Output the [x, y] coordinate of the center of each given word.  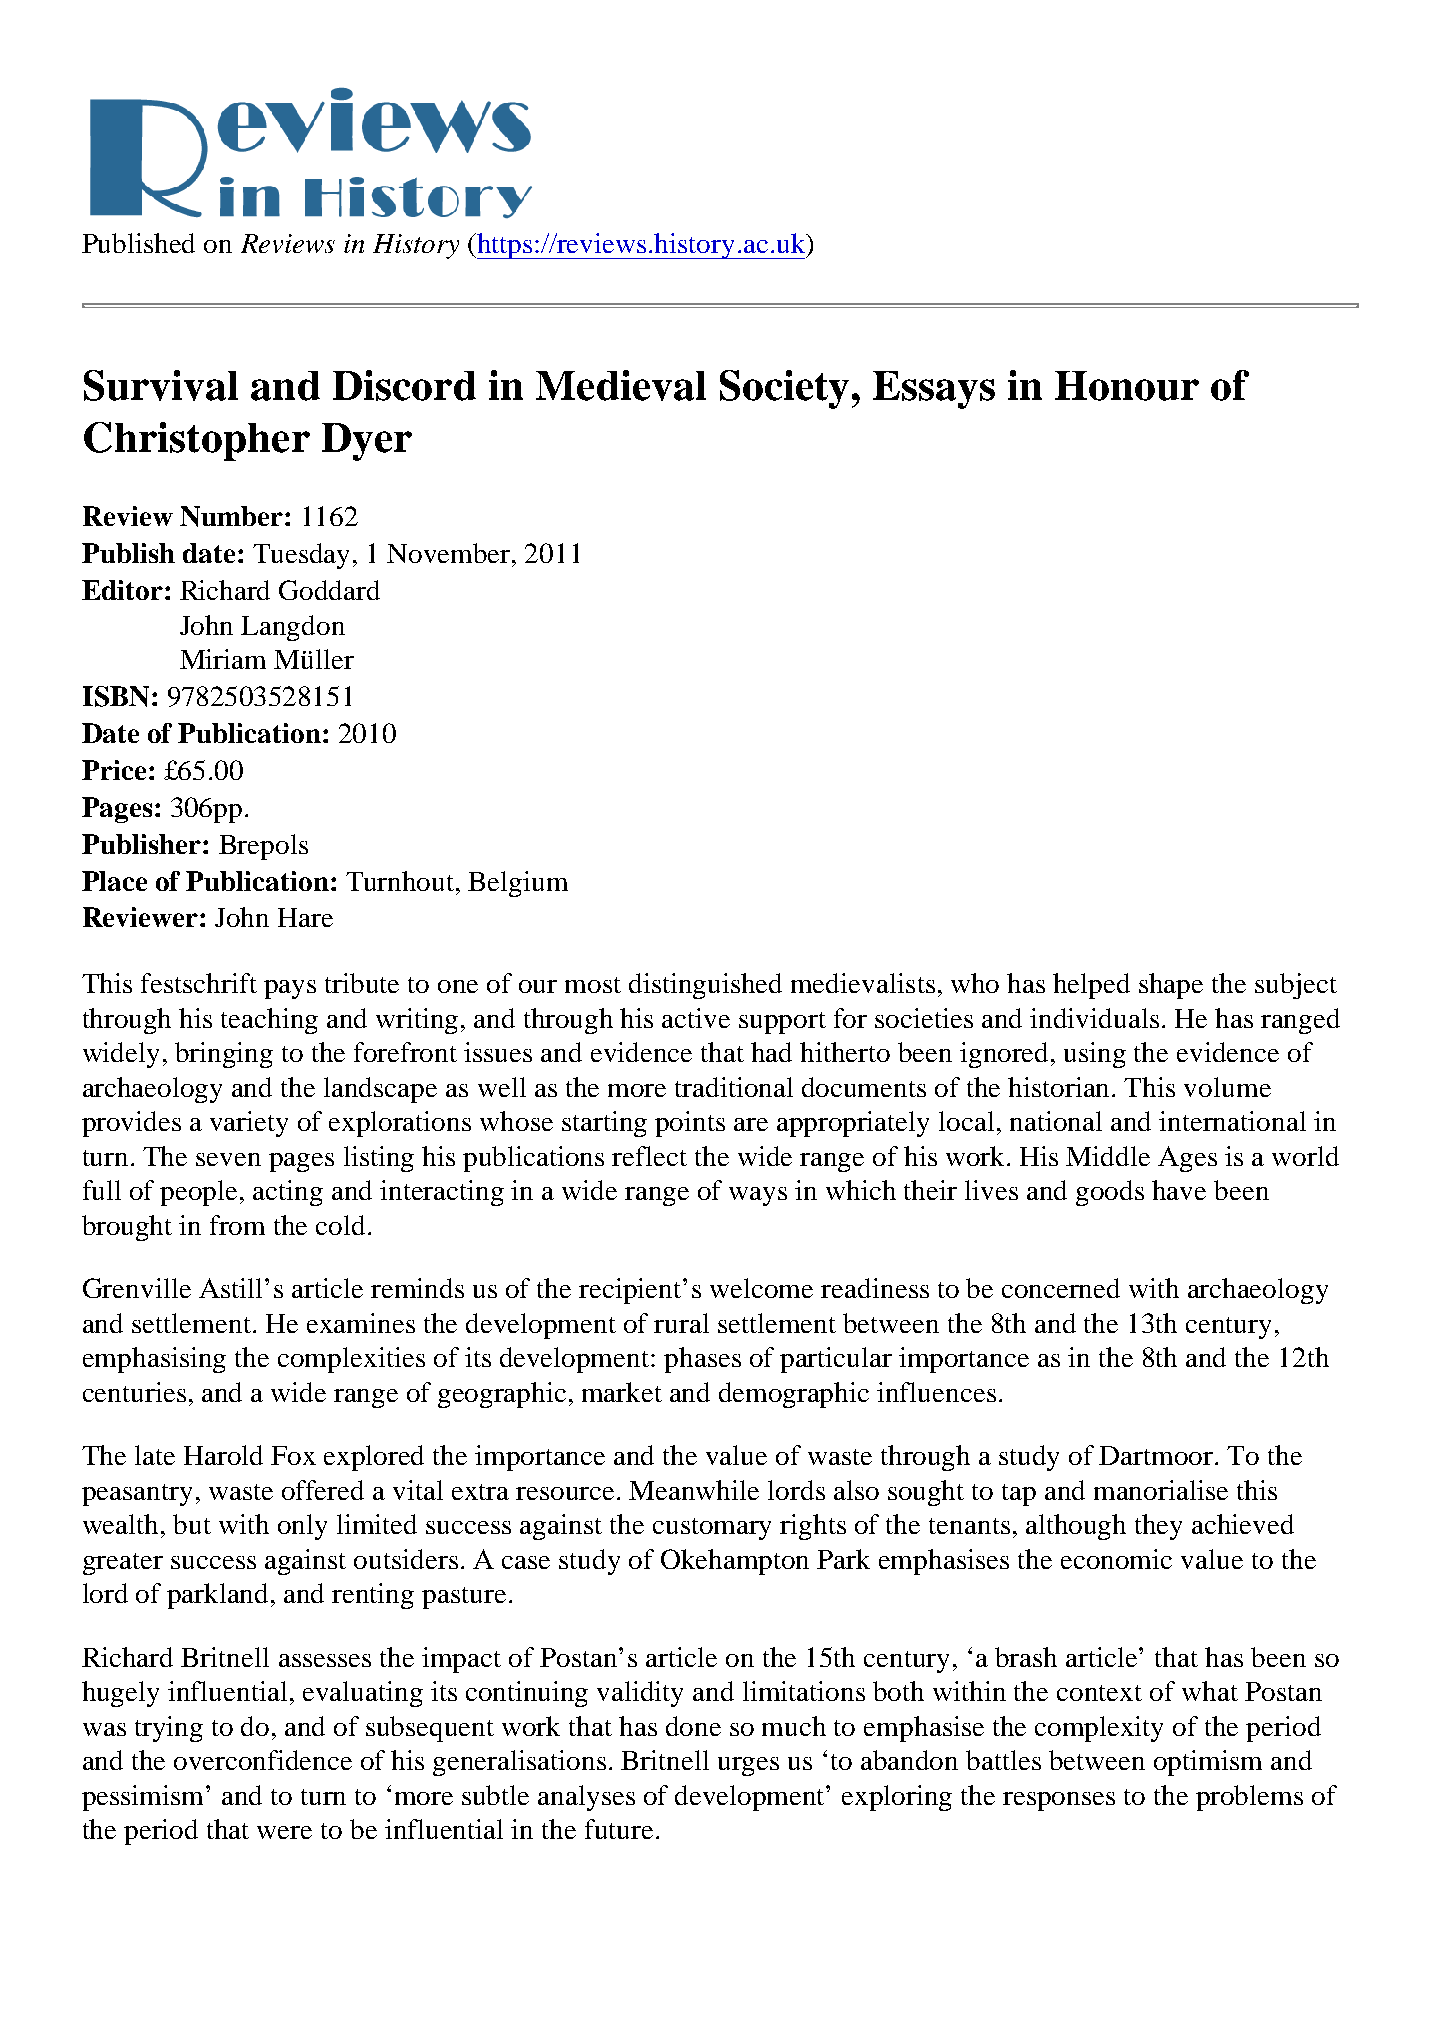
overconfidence [263, 1760]
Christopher [197, 441]
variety [249, 1124]
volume [1227, 1087]
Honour [1127, 386]
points [690, 1124]
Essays [934, 390]
